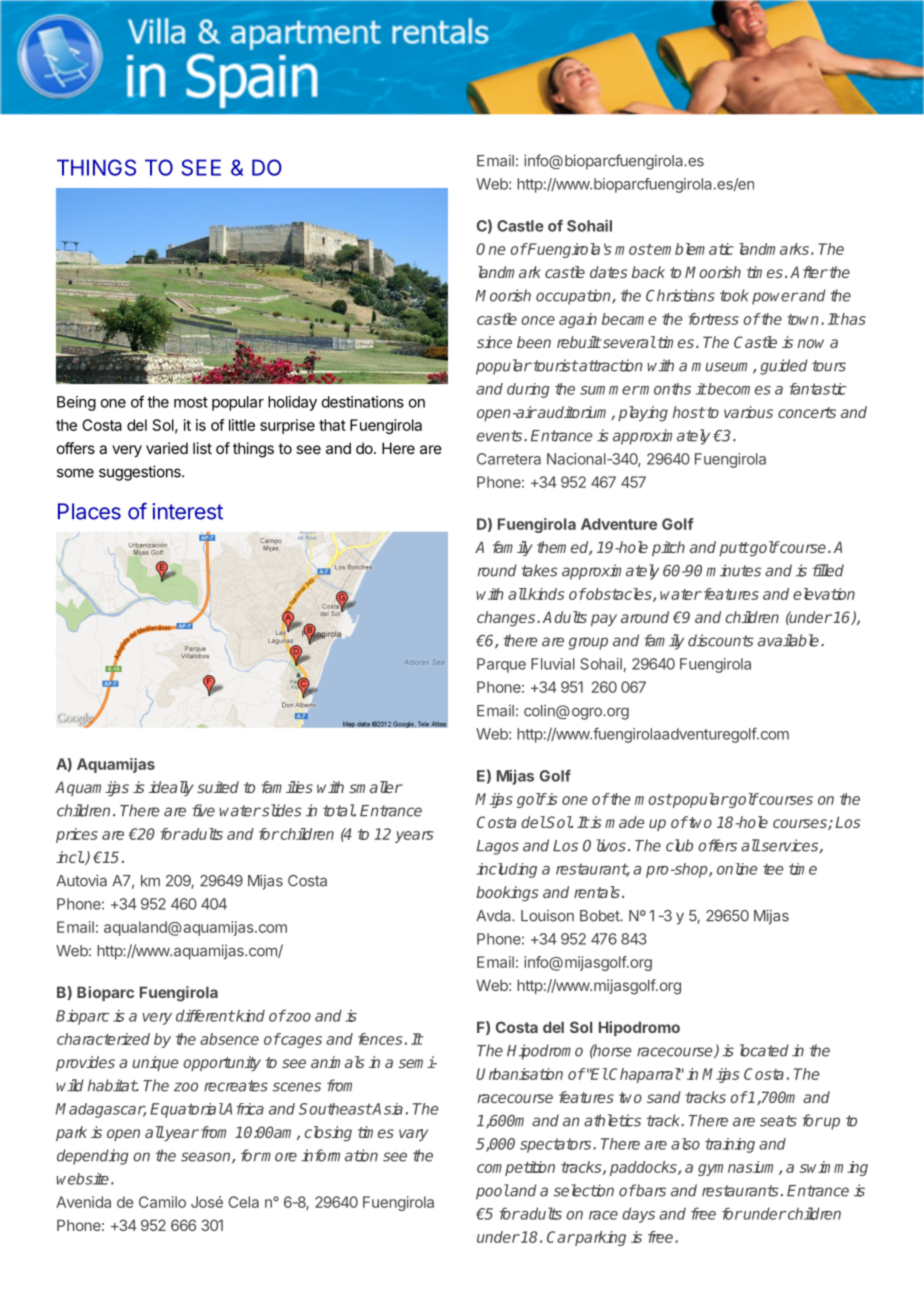 This screenshot has height=1308, width=924. What do you see at coordinates (162, 1202) in the screenshot?
I see `Camilo` at bounding box center [162, 1202].
